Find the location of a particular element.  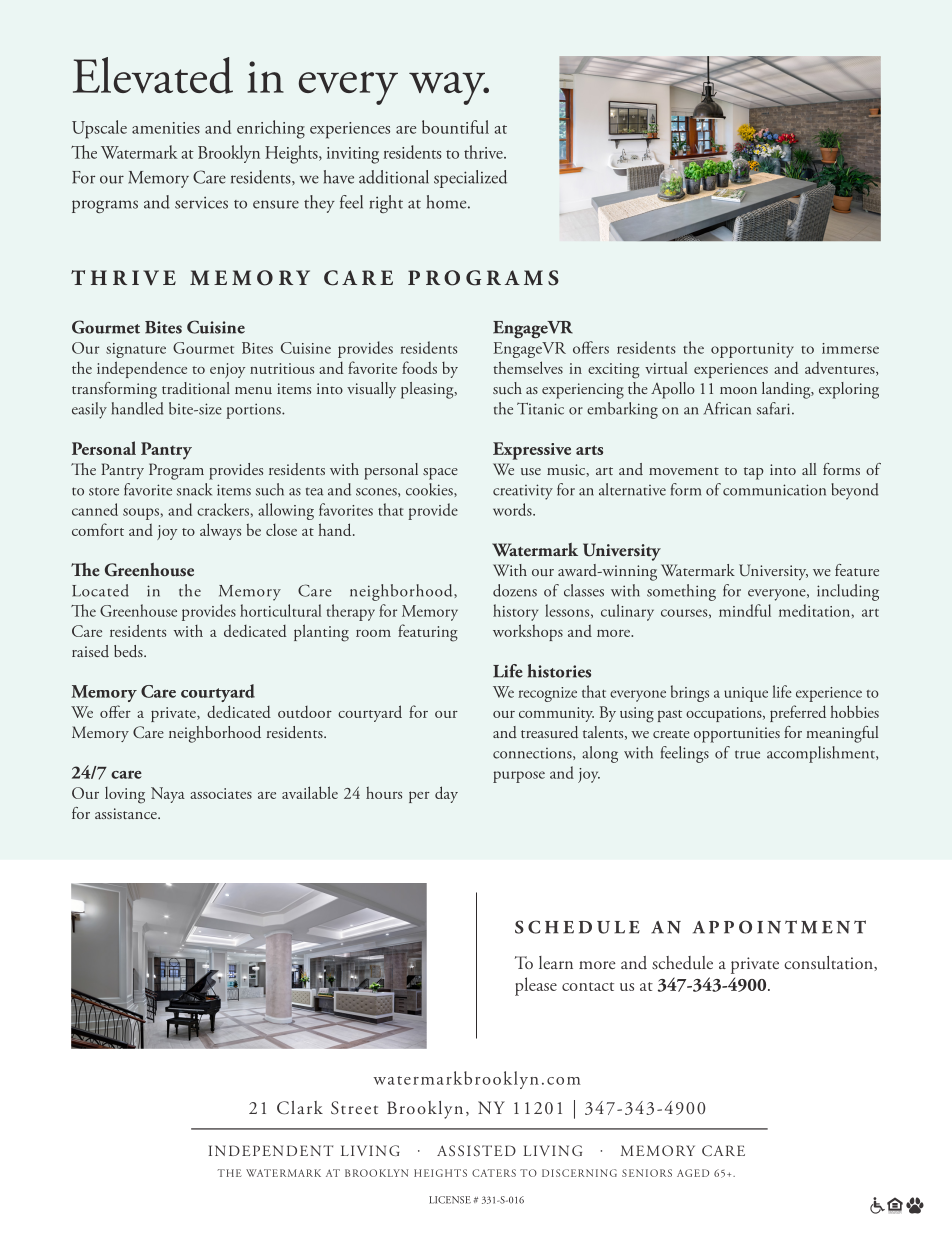

specialized is located at coordinates (470, 179).
